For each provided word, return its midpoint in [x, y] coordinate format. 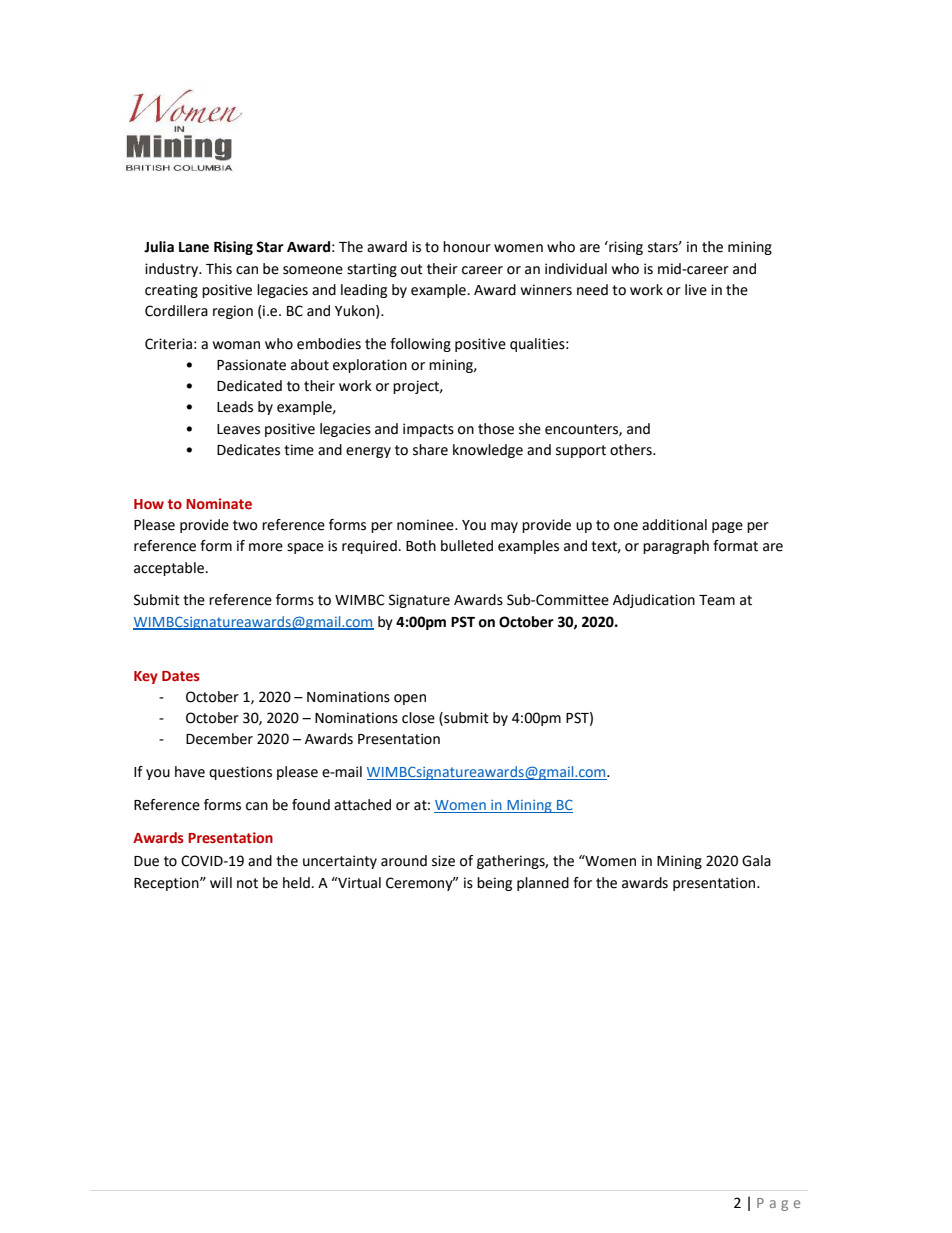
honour [467, 247]
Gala [756, 861]
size [443, 861]
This [219, 269]
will [221, 882]
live [696, 290]
